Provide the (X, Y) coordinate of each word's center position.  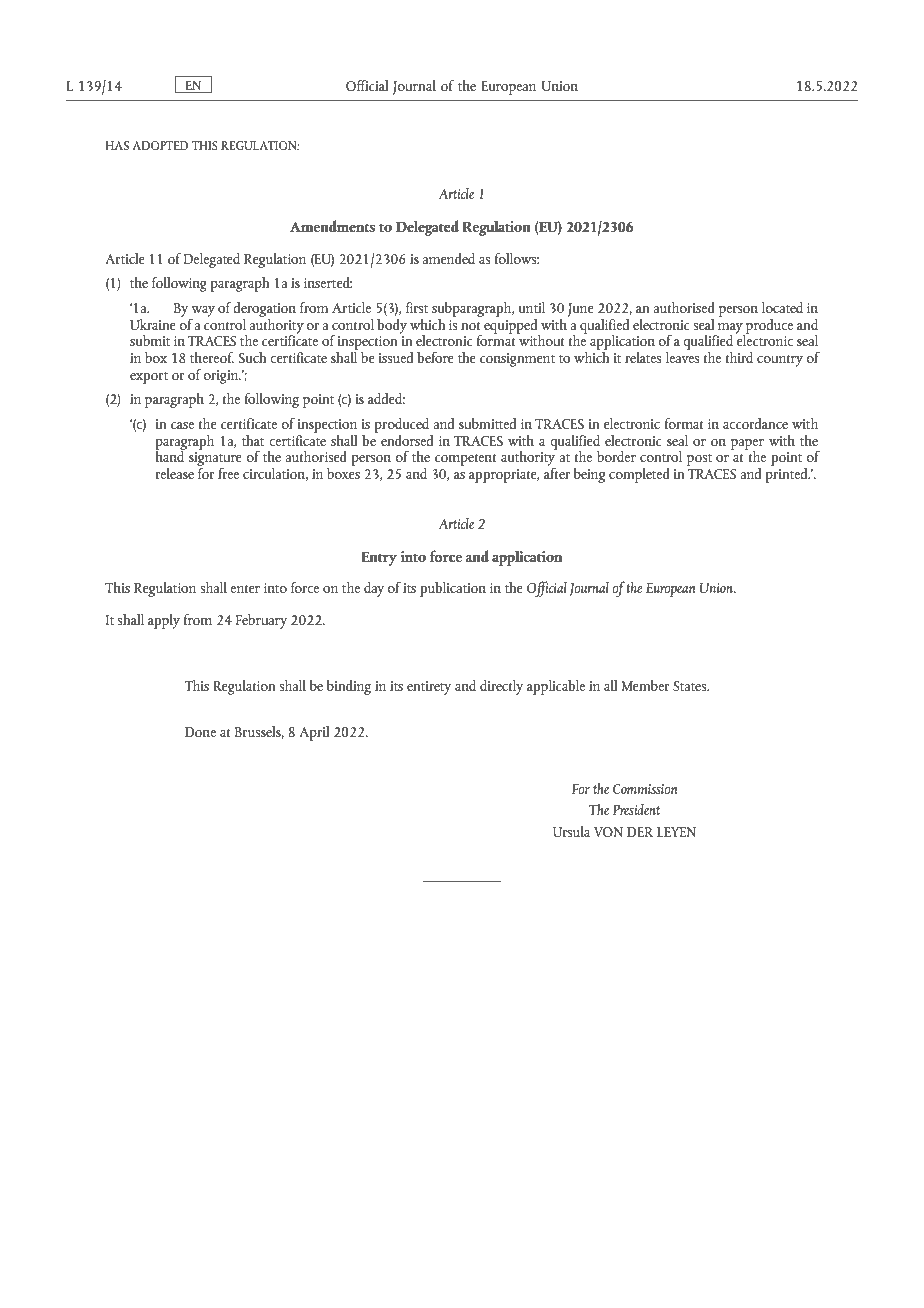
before (435, 357)
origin (221, 377)
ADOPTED (160, 145)
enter (245, 589)
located (782, 307)
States (691, 686)
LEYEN (676, 832)
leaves (682, 356)
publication (453, 589)
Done (200, 732)
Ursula (571, 831)
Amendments (332, 226)
